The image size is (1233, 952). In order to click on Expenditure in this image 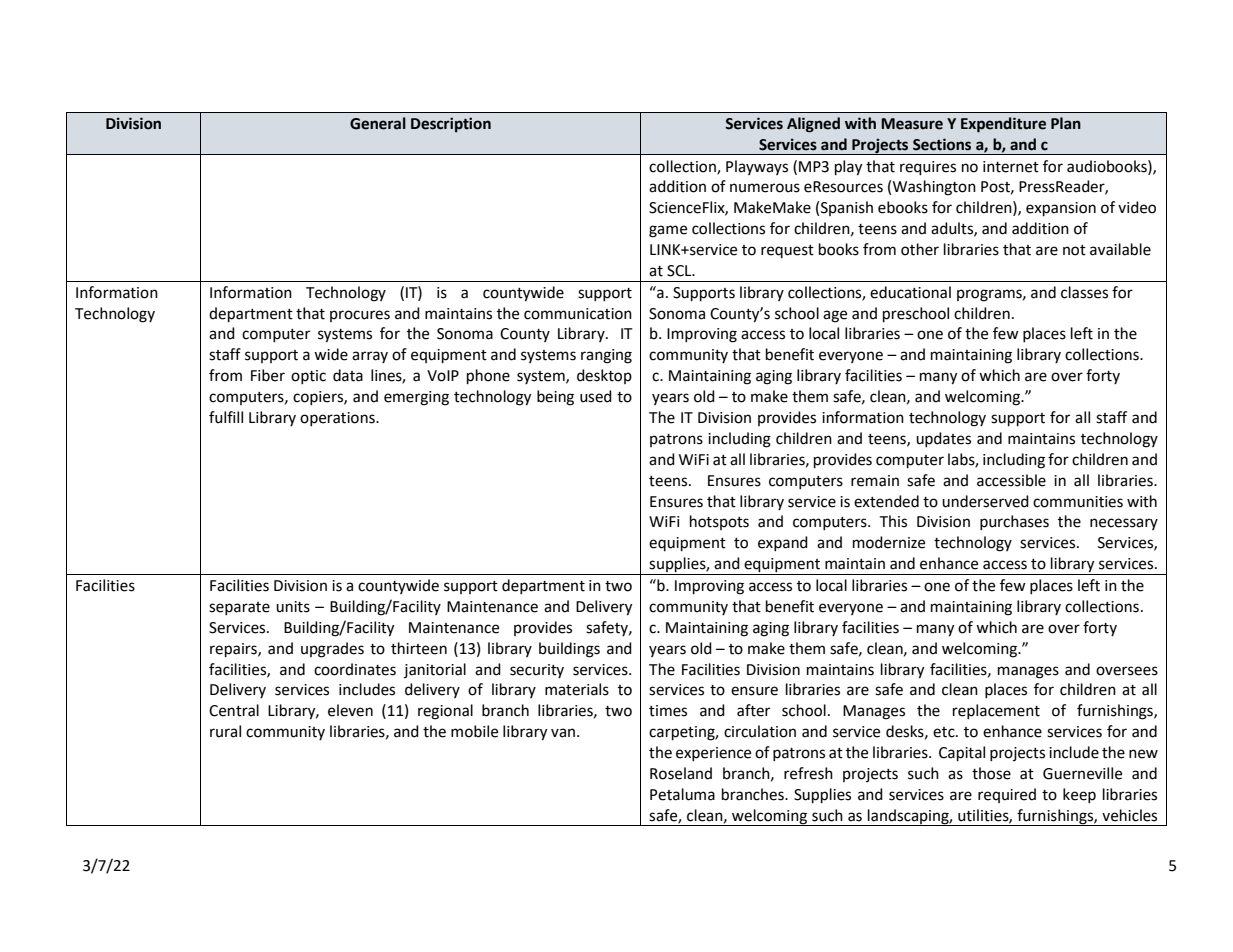, I will do `click(1003, 125)`.
